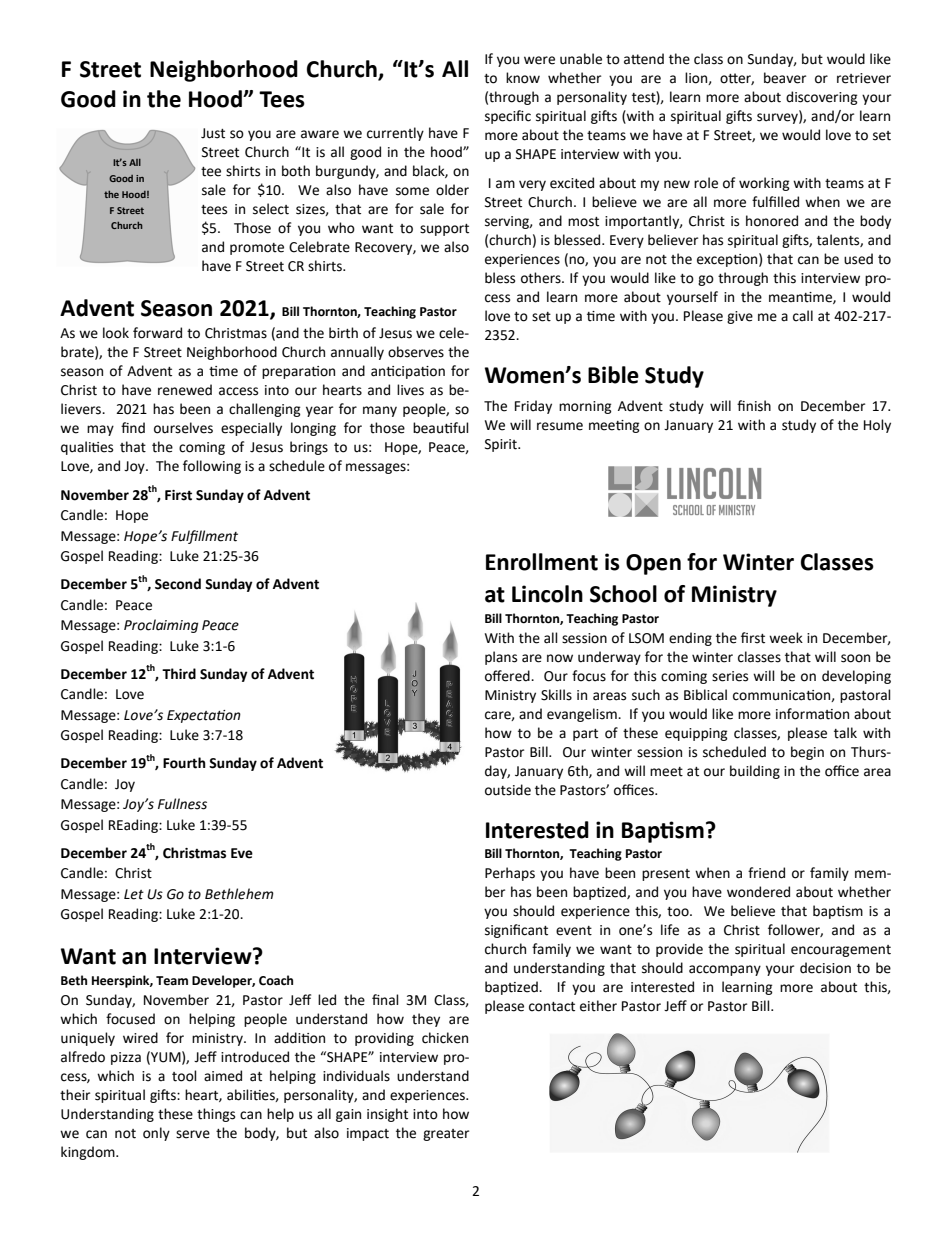 The image size is (952, 1233). I want to click on Just, so click(213, 133).
